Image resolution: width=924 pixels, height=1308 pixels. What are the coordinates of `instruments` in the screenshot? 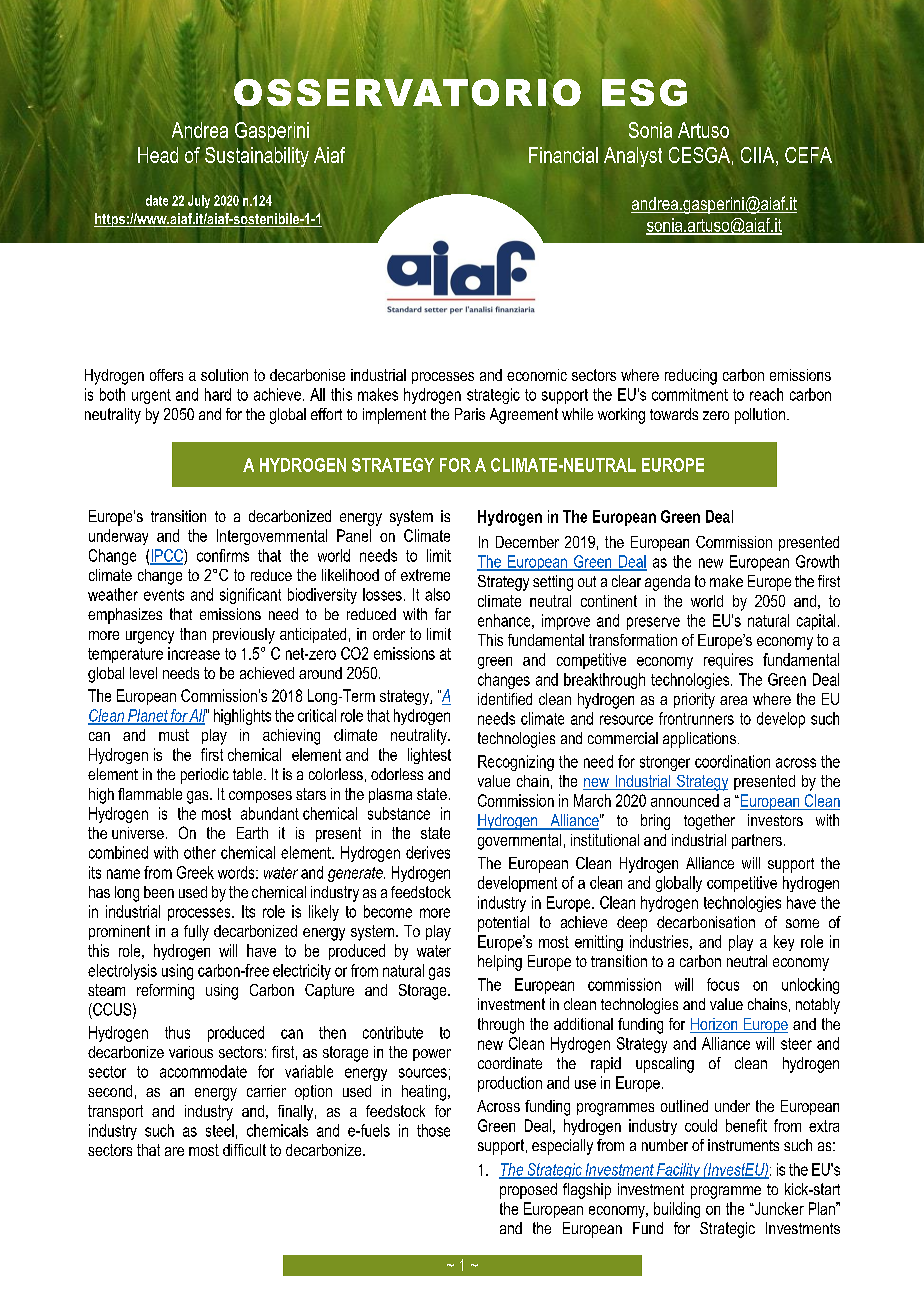 It's located at (743, 1145).
